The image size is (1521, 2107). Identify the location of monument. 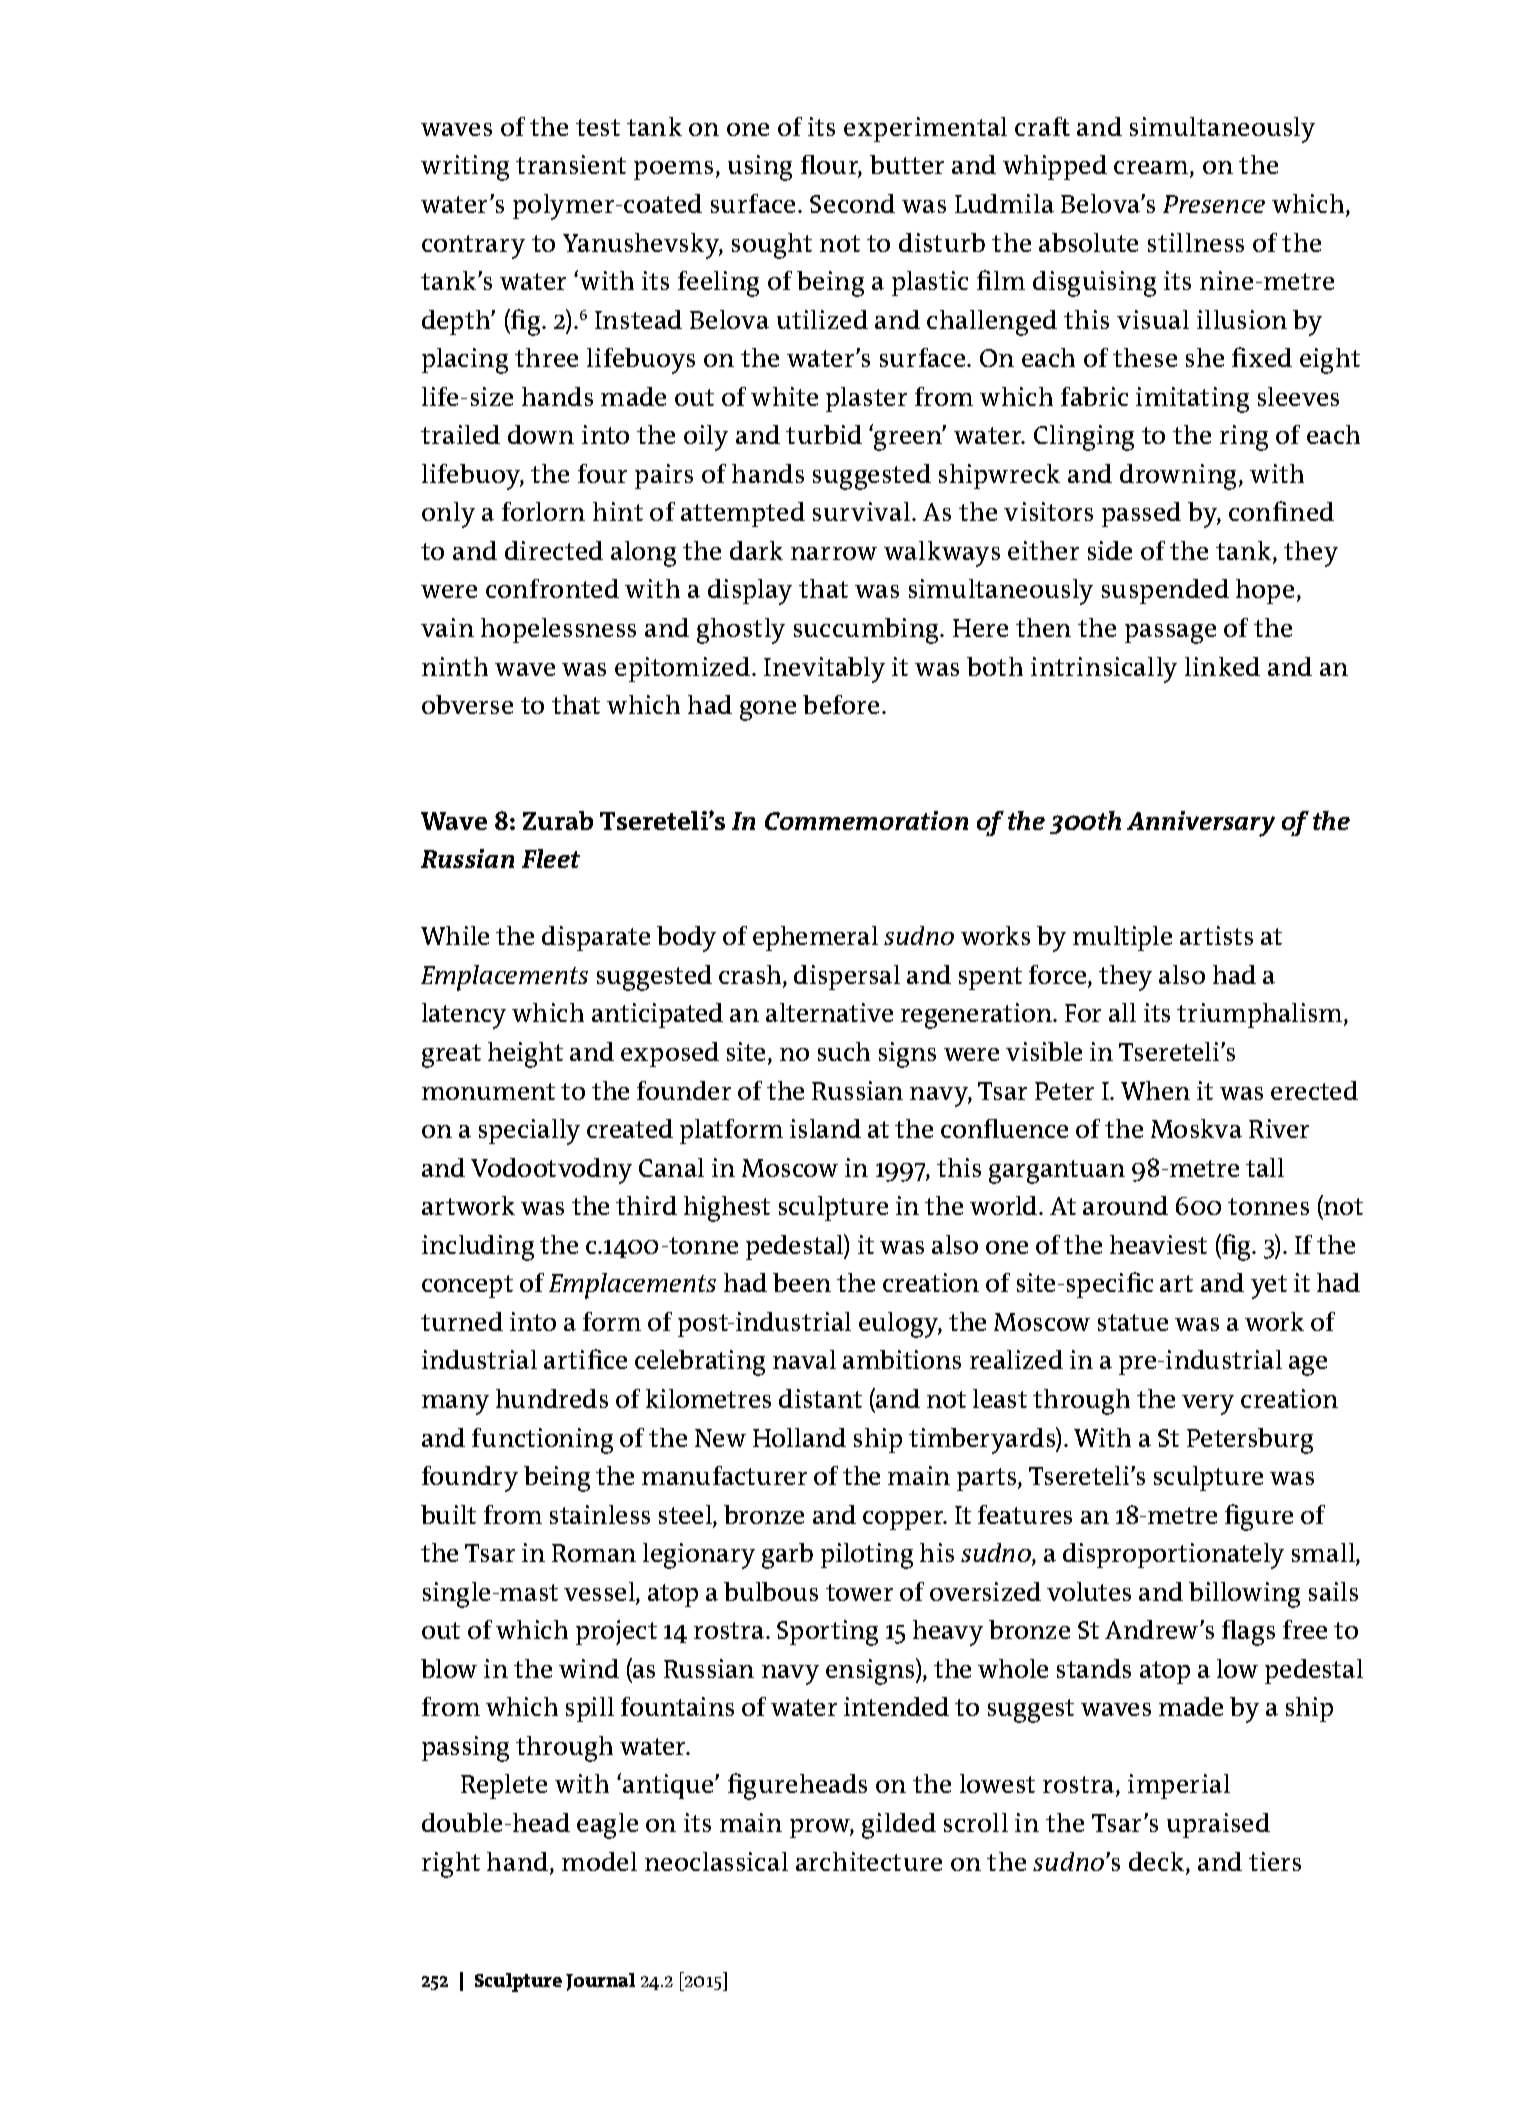
(488, 1091).
